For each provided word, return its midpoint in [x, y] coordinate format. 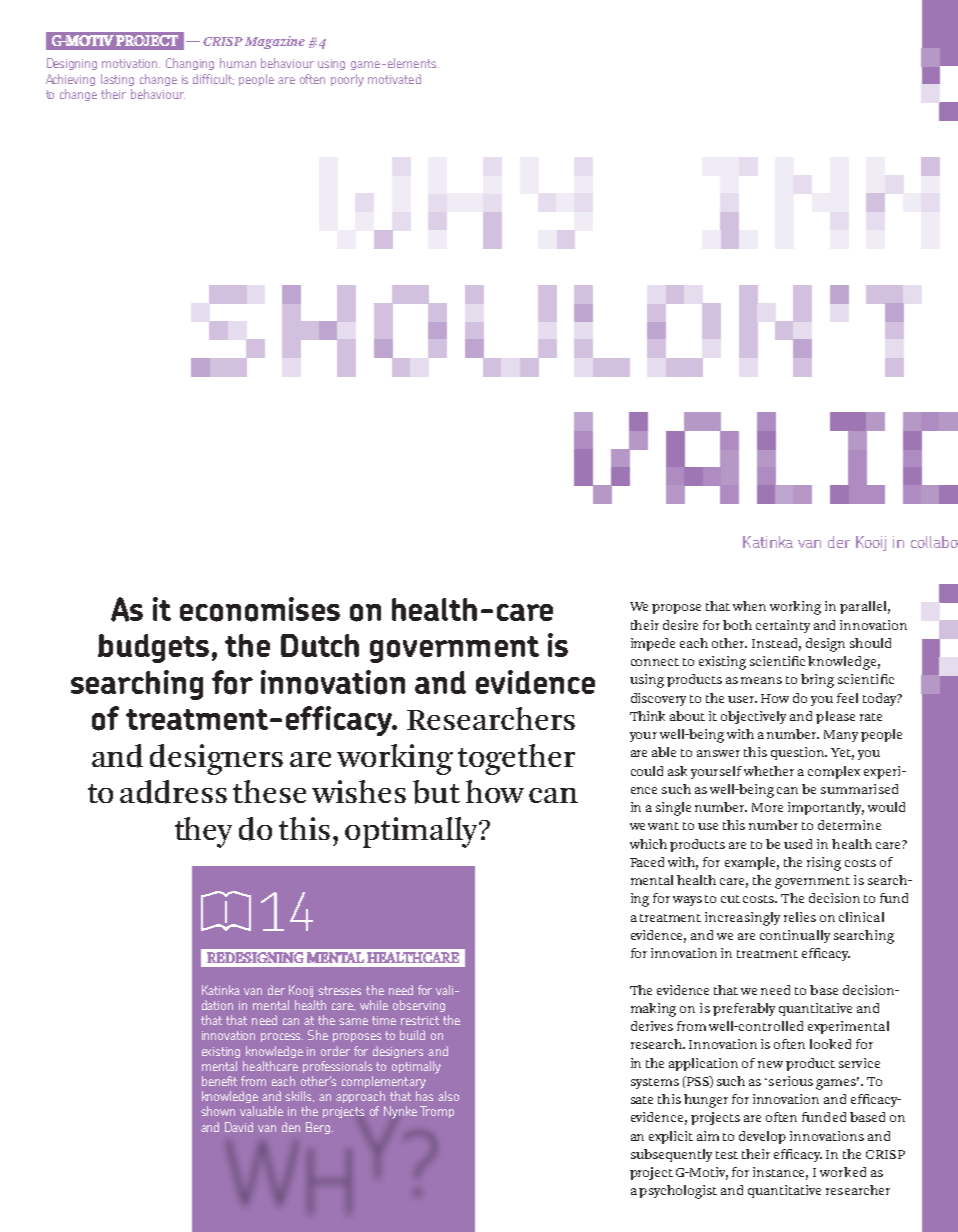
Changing [190, 64]
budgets [153, 648]
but [436, 792]
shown [218, 1111]
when [749, 606]
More [767, 807]
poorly [347, 80]
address [173, 792]
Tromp [437, 1112]
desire [680, 625]
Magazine [275, 42]
